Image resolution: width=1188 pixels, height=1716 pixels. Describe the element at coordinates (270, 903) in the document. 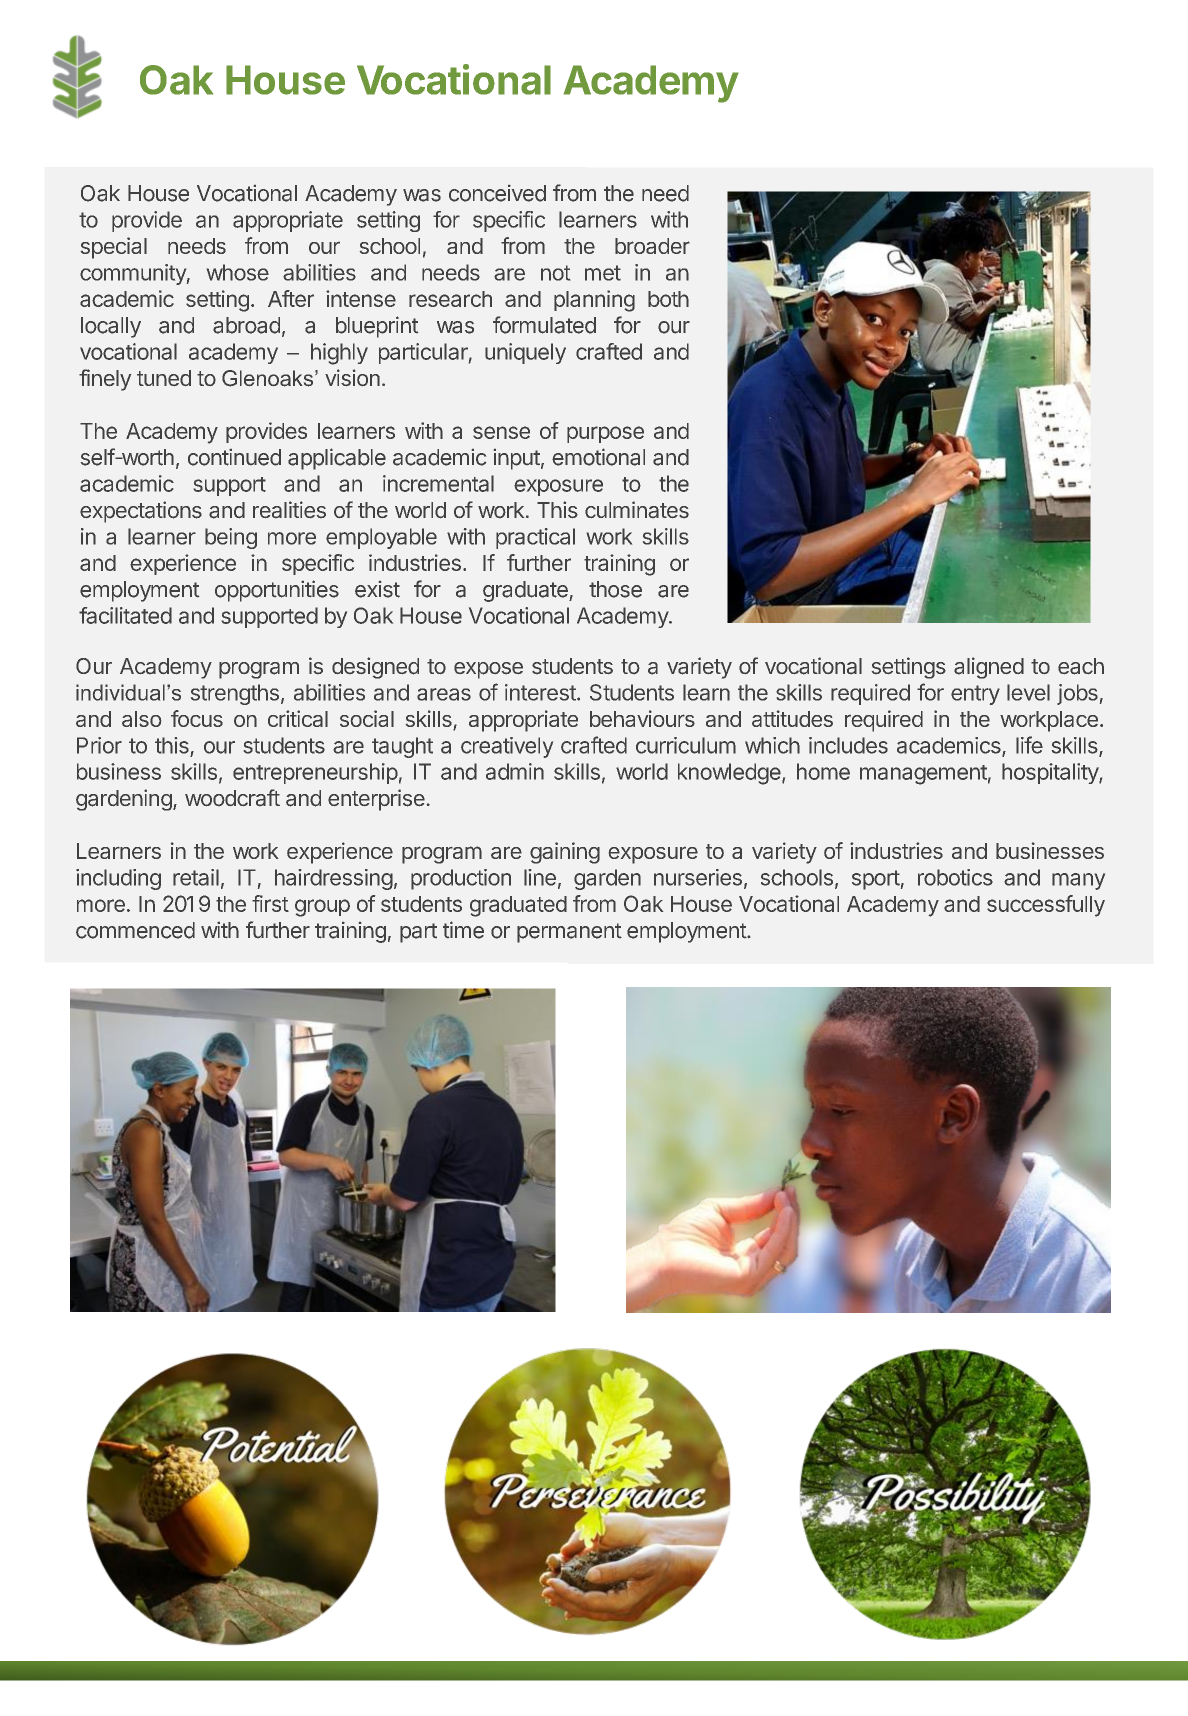

I see `first` at that location.
